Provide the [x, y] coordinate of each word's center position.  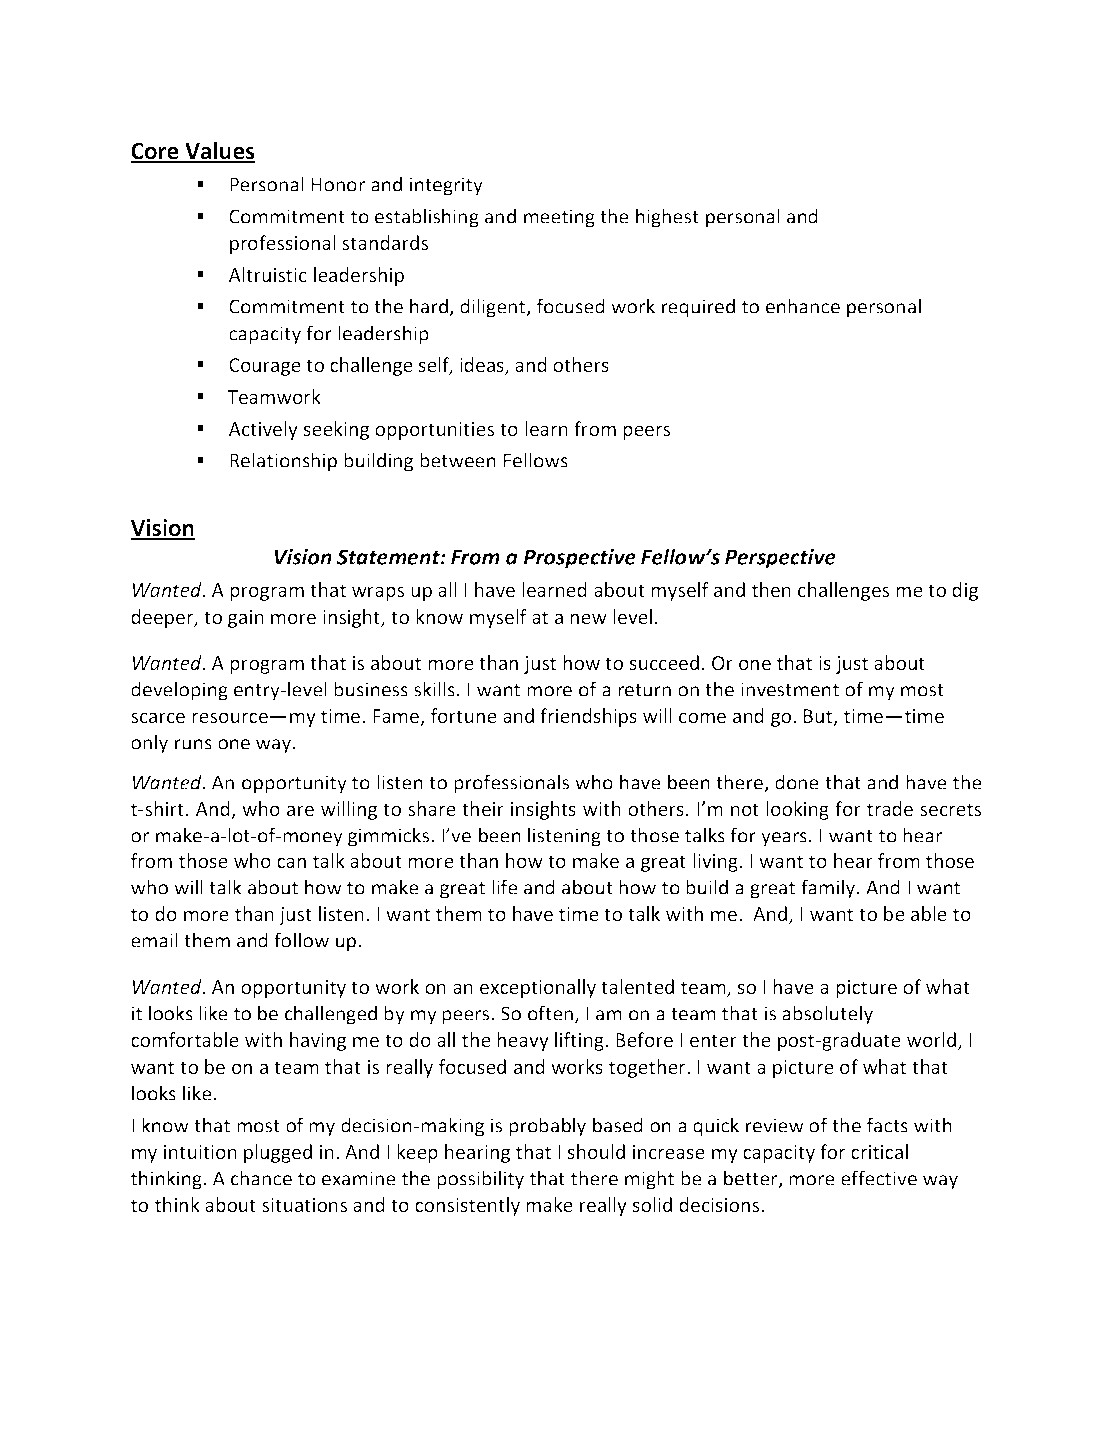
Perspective [780, 559]
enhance [803, 306]
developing [179, 691]
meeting [559, 218]
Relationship [283, 462]
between [458, 460]
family [829, 889]
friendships [588, 717]
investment [790, 689]
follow [301, 940]
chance [261, 1178]
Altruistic [268, 274]
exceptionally [538, 988]
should [596, 1151]
